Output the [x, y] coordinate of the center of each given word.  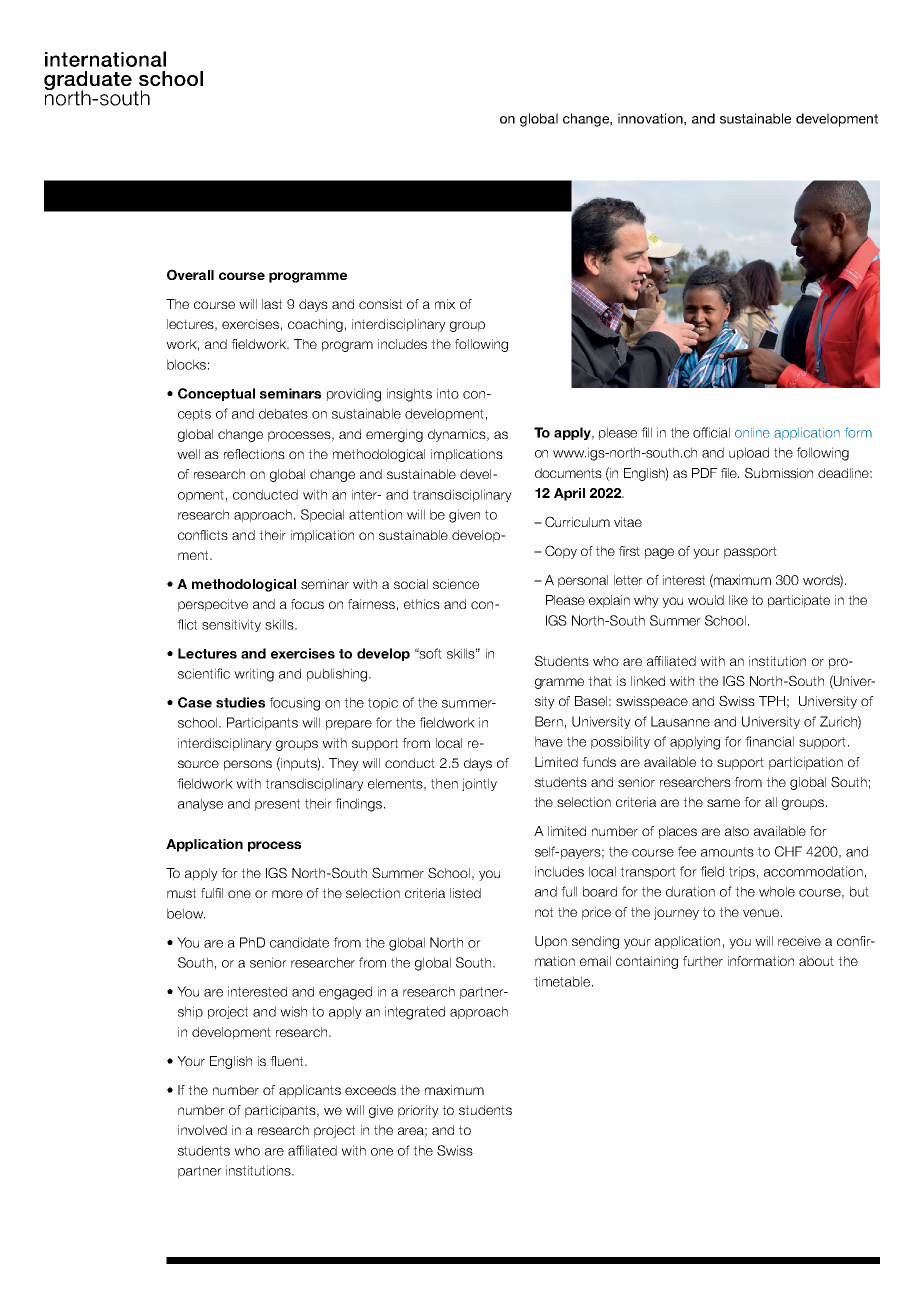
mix [445, 304]
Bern [549, 721]
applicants [310, 1091]
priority [418, 1111]
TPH [772, 701]
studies [240, 702]
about [816, 961]
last [272, 304]
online [752, 433]
